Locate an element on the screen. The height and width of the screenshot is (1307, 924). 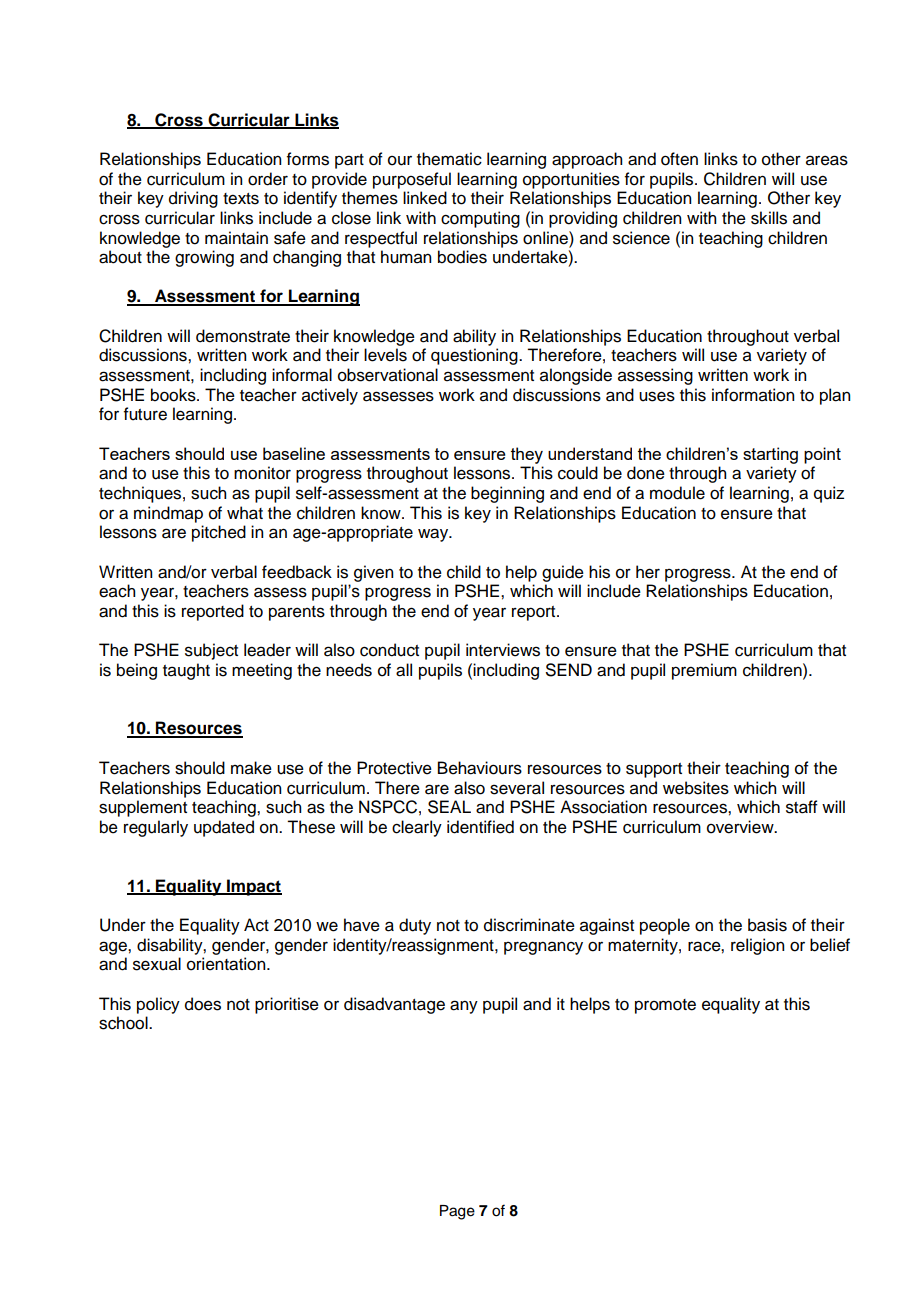
school is located at coordinates (124, 1023).
